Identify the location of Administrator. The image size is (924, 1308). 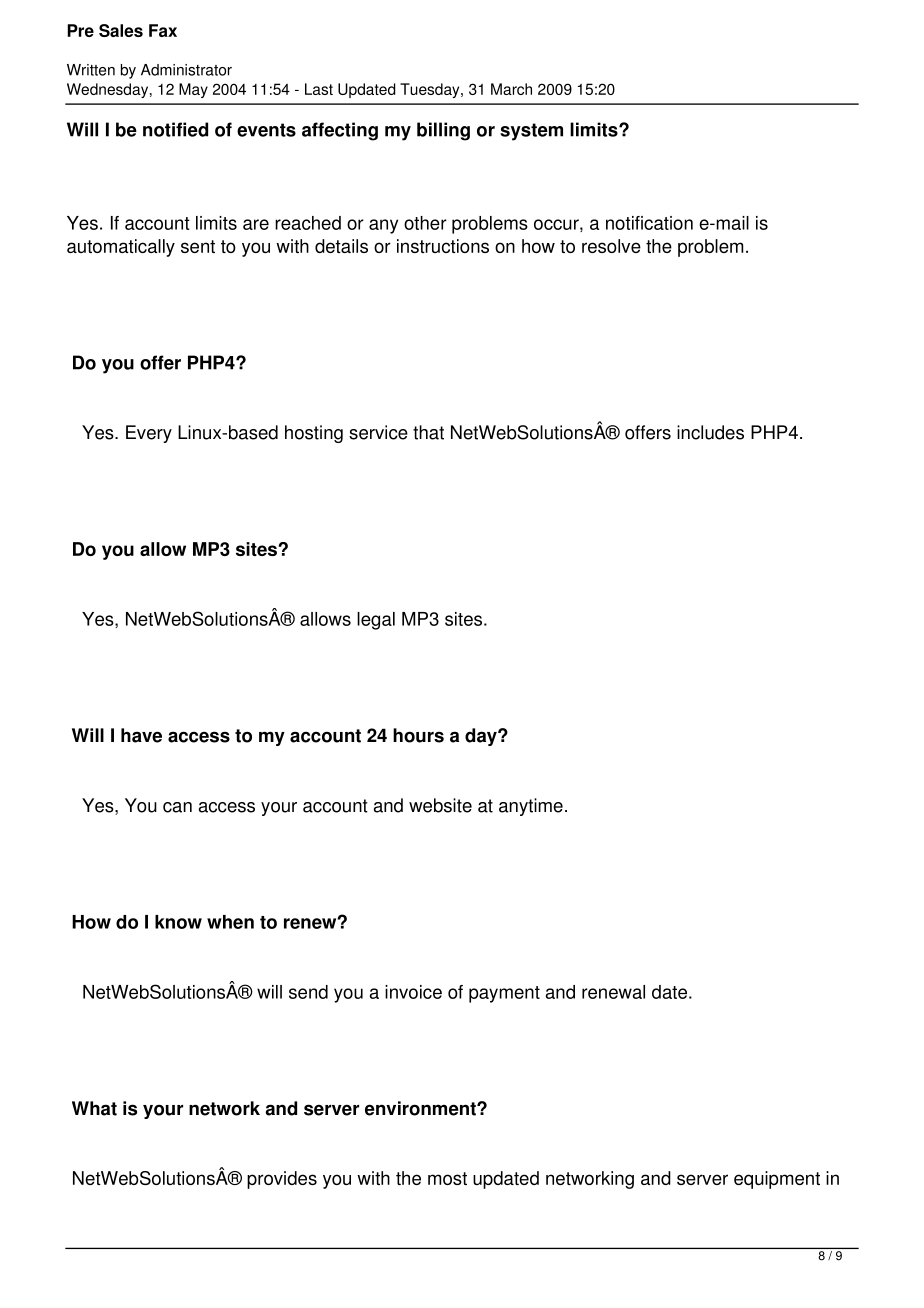
(186, 70).
